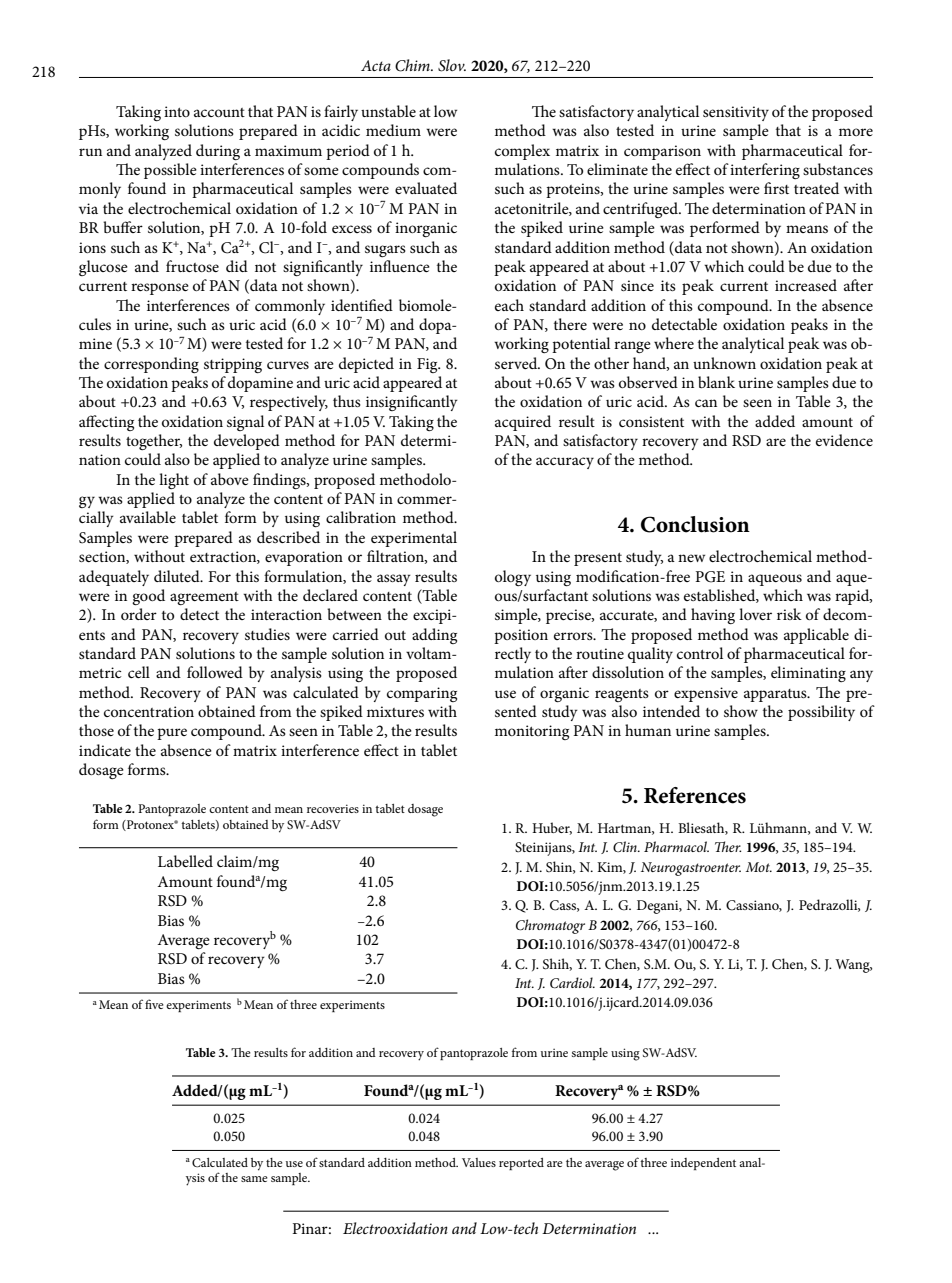  Describe the element at coordinates (532, 732) in the image. I see `monitoring` at that location.
